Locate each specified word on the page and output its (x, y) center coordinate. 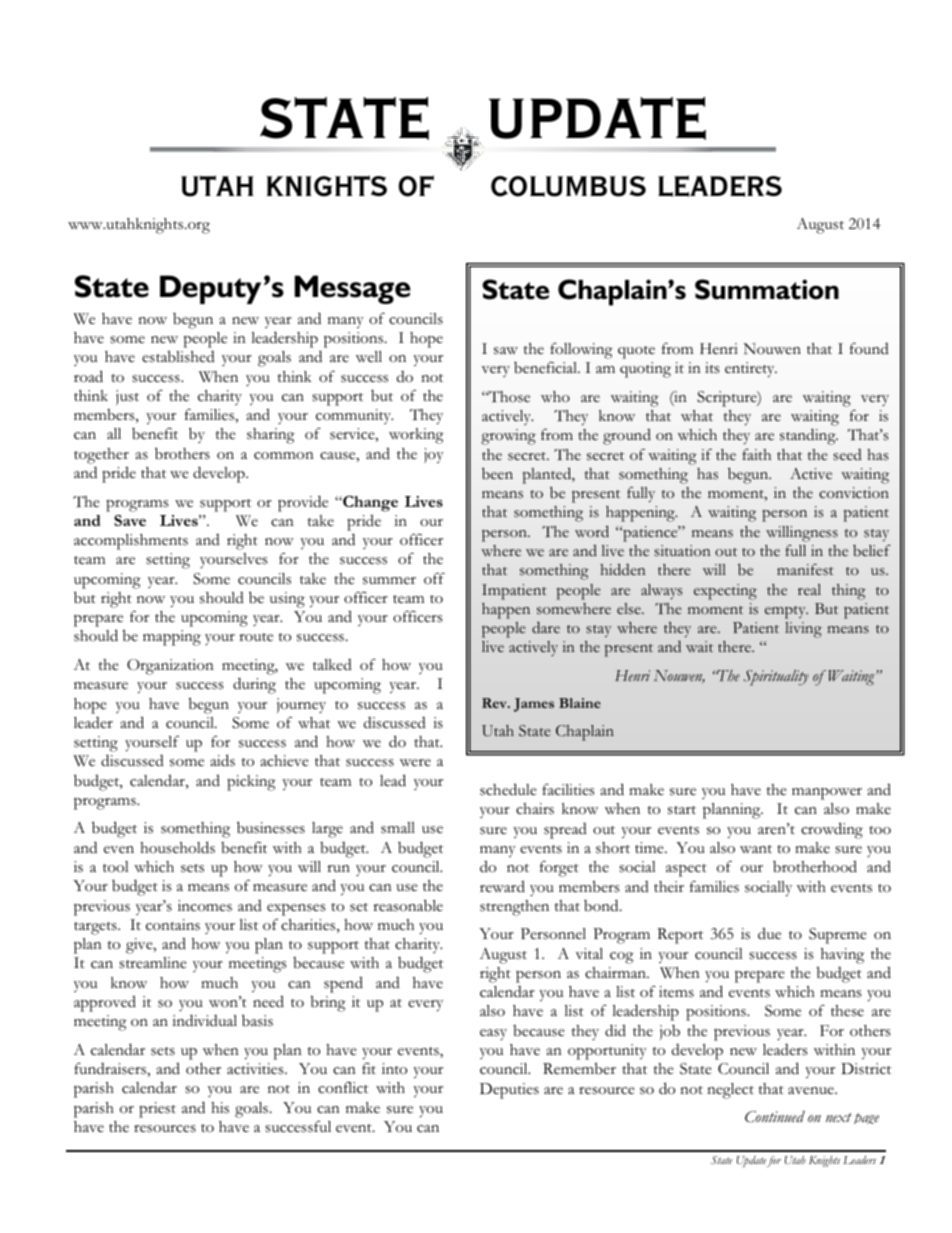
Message (353, 289)
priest (157, 1110)
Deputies (509, 1091)
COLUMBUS (568, 186)
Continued (775, 1117)
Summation (767, 289)
